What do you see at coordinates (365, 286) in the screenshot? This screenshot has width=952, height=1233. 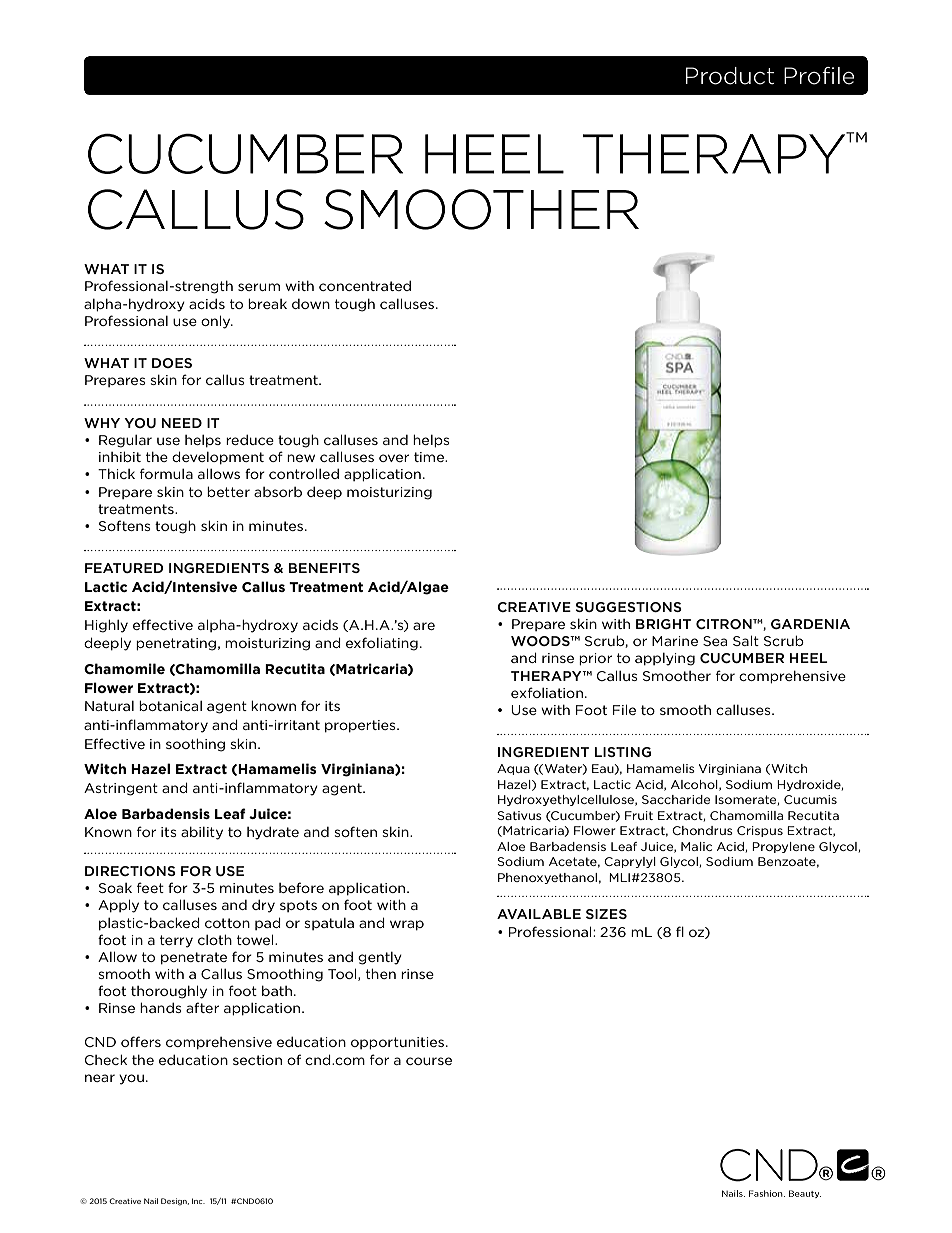 I see `concentrated` at bounding box center [365, 286].
